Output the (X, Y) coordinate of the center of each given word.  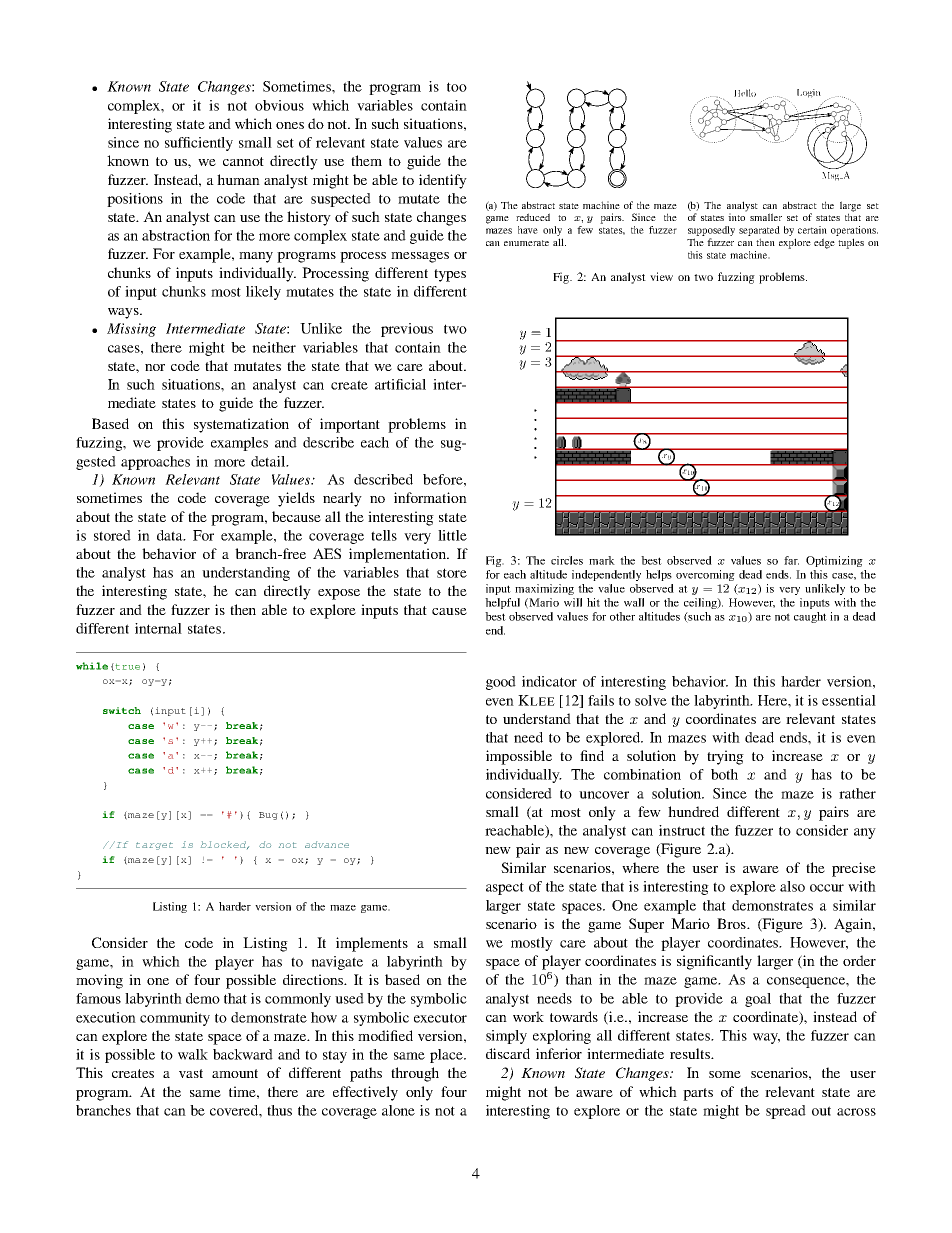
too (457, 87)
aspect (505, 888)
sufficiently (199, 144)
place (447, 1056)
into (737, 216)
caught (810, 617)
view (661, 276)
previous (407, 330)
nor (155, 367)
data (171, 535)
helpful (502, 603)
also (792, 886)
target (154, 846)
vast (191, 1073)
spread (786, 1112)
